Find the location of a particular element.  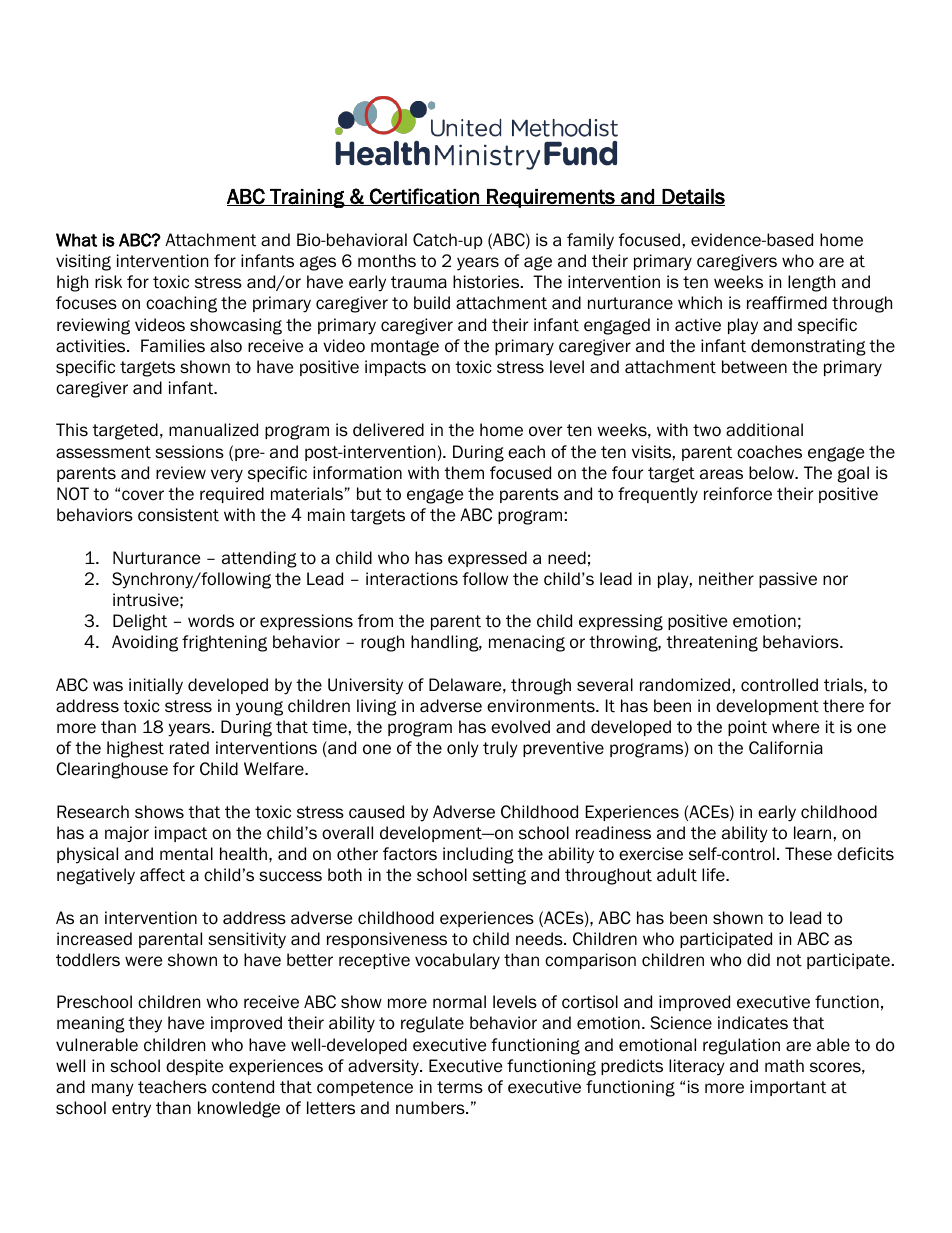

Clearinghouse is located at coordinates (112, 770).
